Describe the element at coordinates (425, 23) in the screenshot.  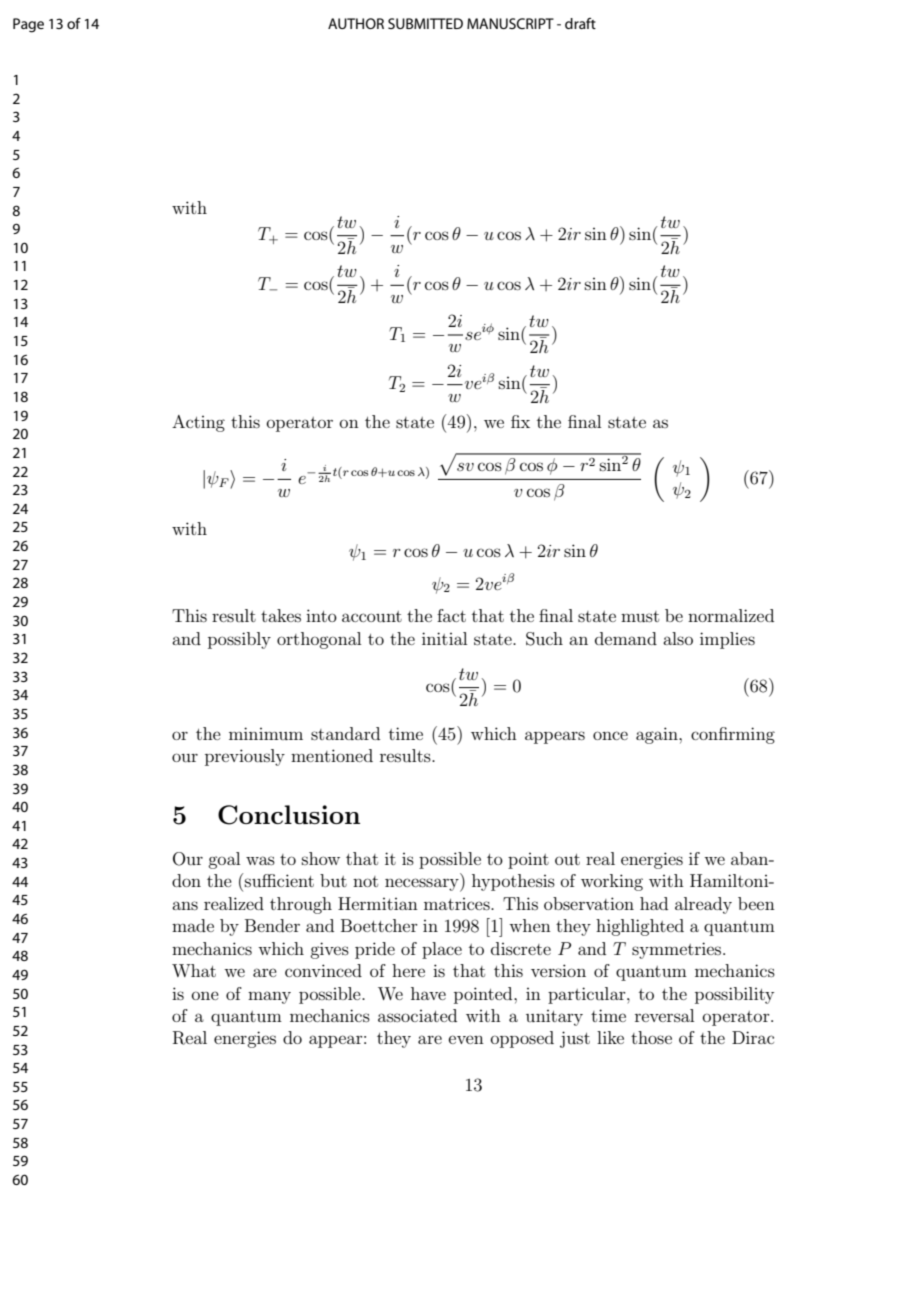
I see `SUBMITTED` at that location.
